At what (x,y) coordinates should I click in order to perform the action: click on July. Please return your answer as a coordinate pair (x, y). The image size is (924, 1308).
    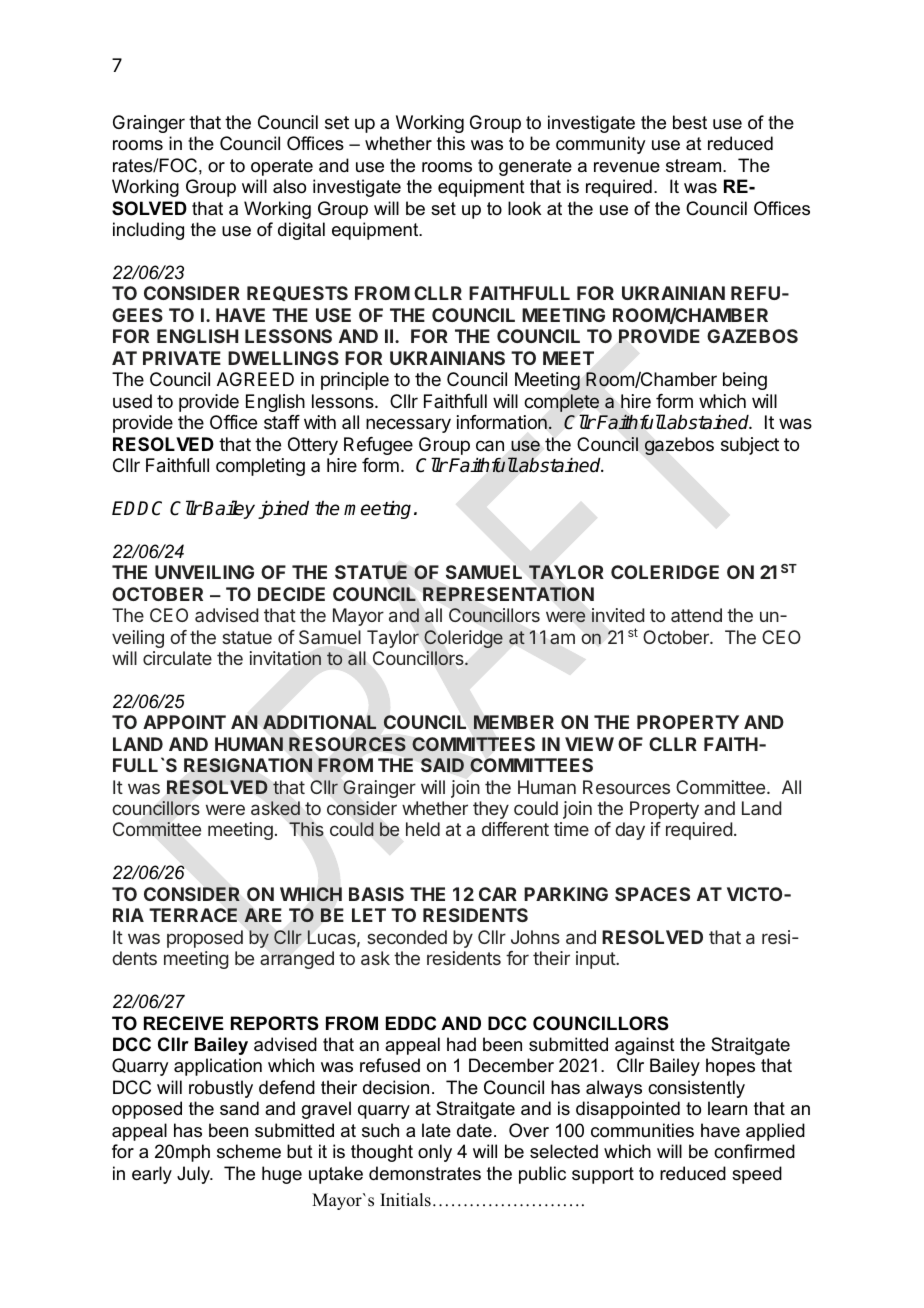
    Looking at the image, I should click on (195, 1175).
